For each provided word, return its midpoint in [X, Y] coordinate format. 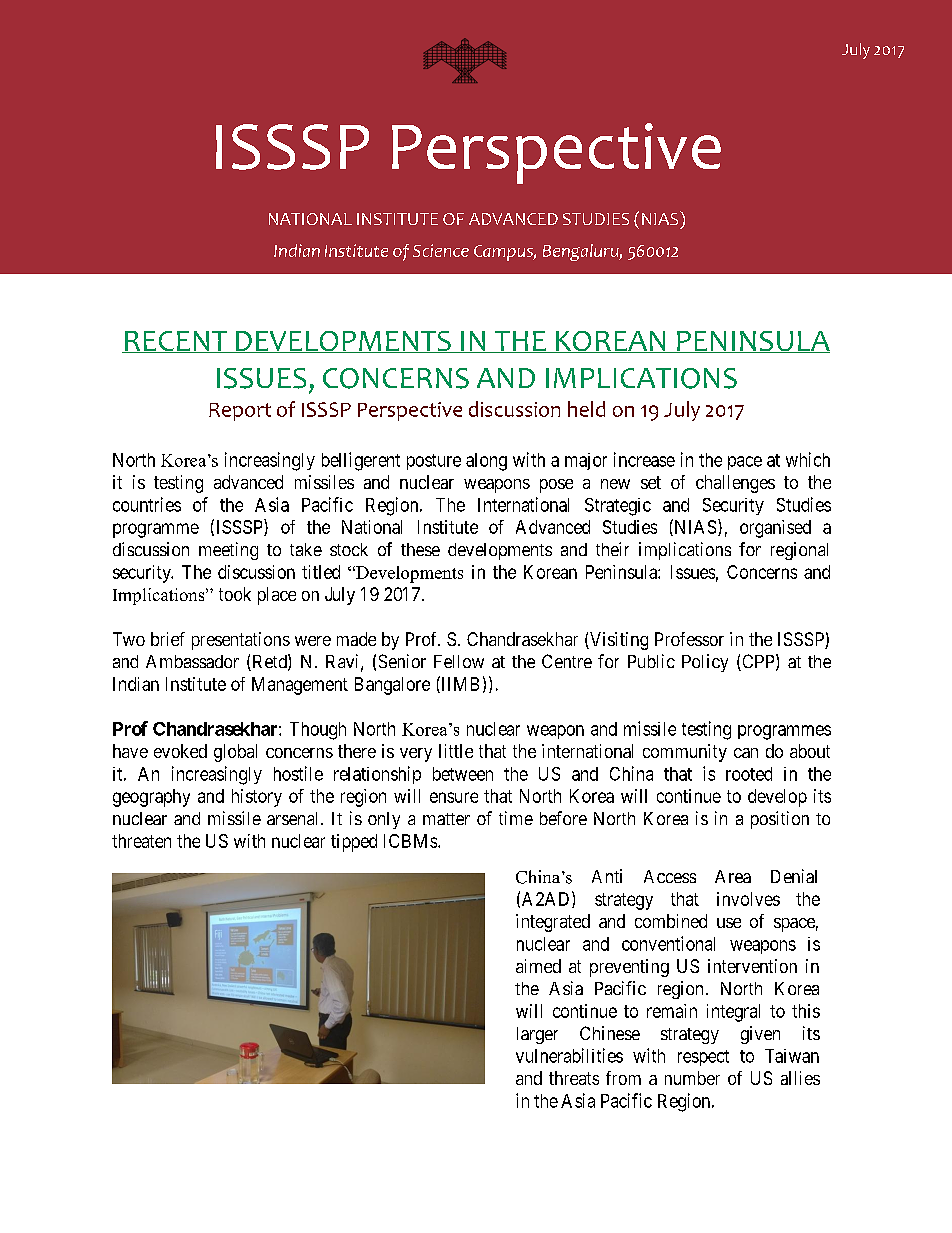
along [486, 462]
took [235, 594]
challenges [735, 484]
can [746, 753]
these [420, 549]
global [235, 753]
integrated [553, 923]
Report [240, 412]
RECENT [176, 342]
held [586, 409]
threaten [141, 841]
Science [441, 250]
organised [775, 529]
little [456, 751]
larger [537, 1035]
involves [748, 899]
